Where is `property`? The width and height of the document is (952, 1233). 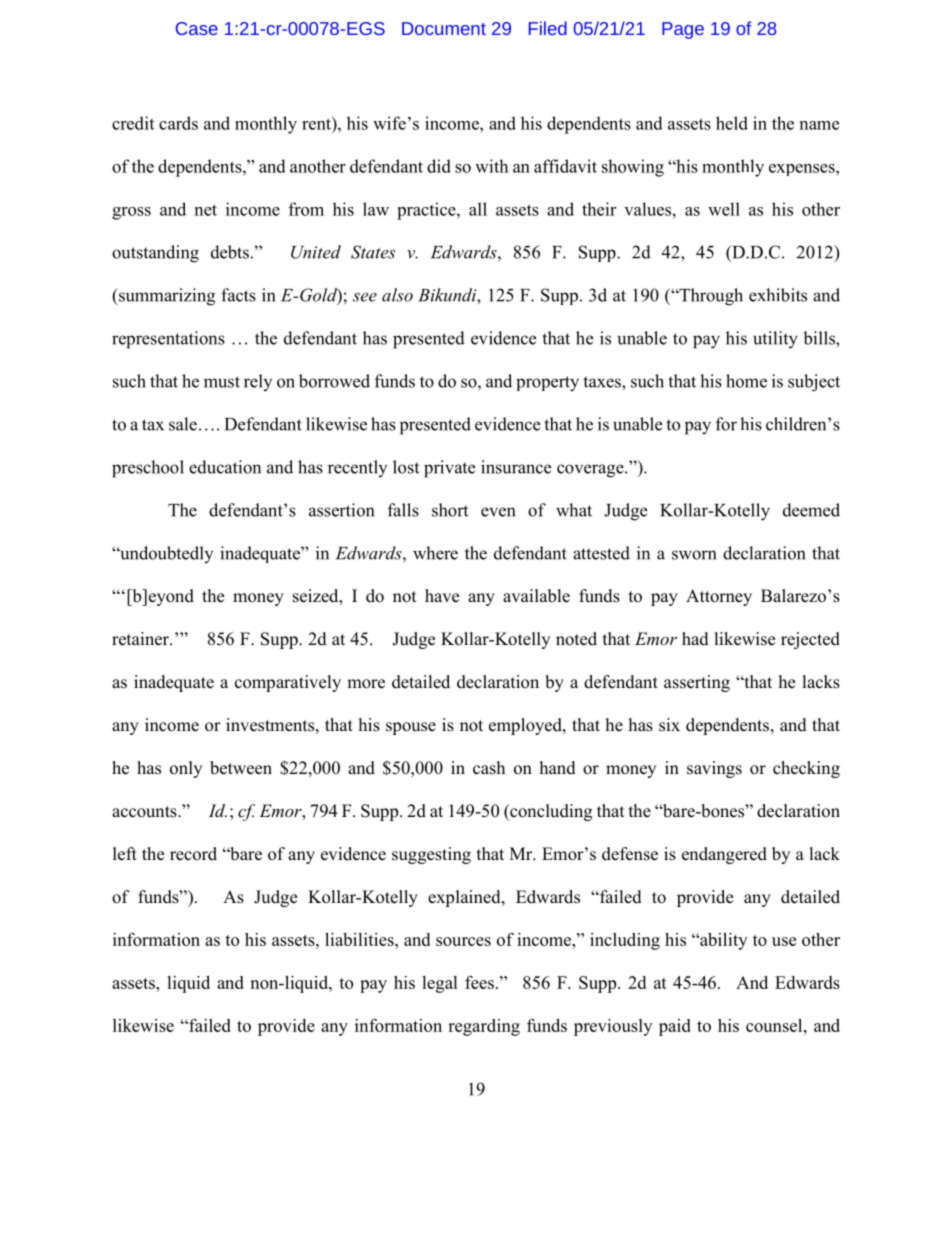
property is located at coordinates (547, 384).
